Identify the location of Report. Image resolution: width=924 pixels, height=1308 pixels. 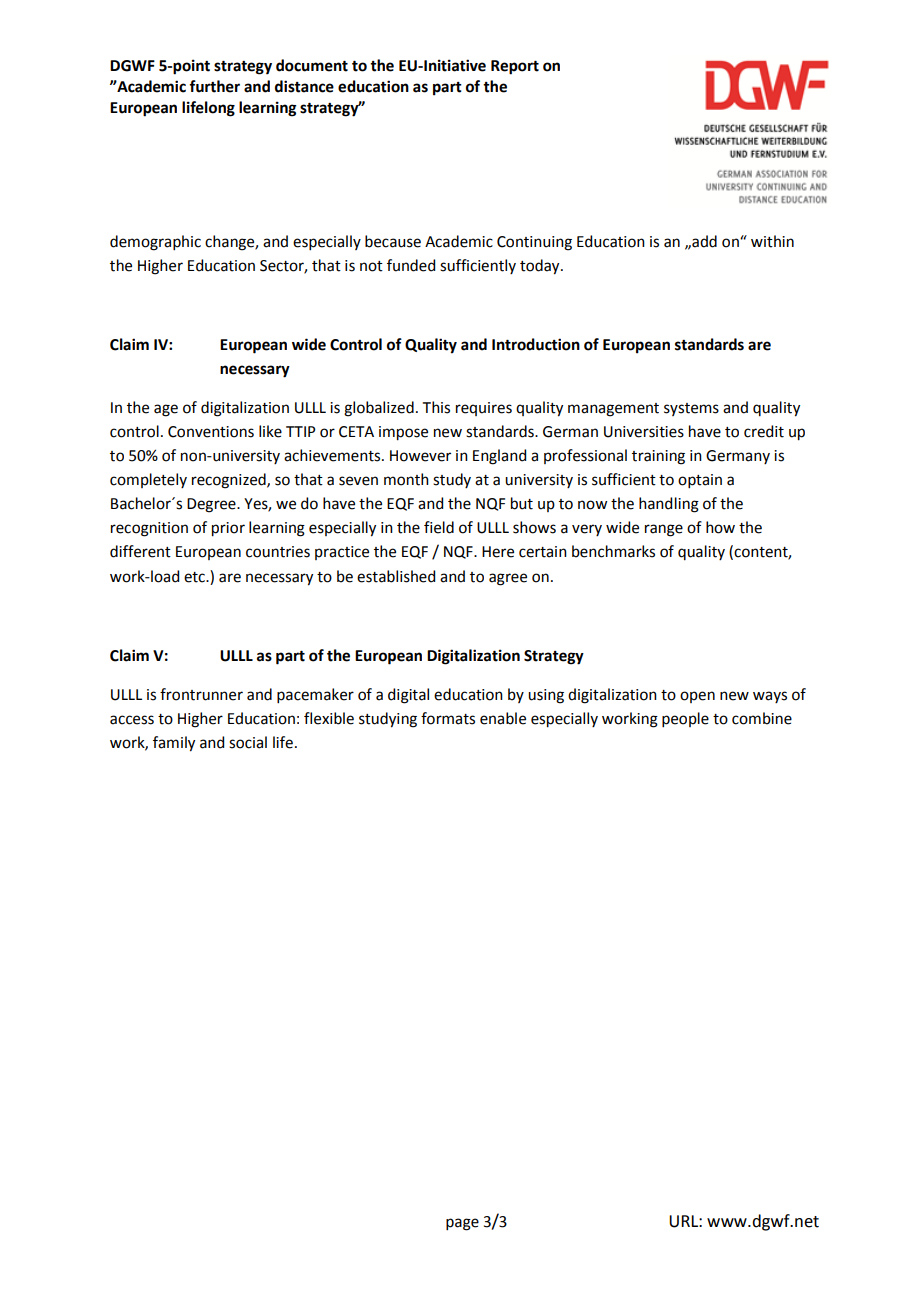
(515, 67).
